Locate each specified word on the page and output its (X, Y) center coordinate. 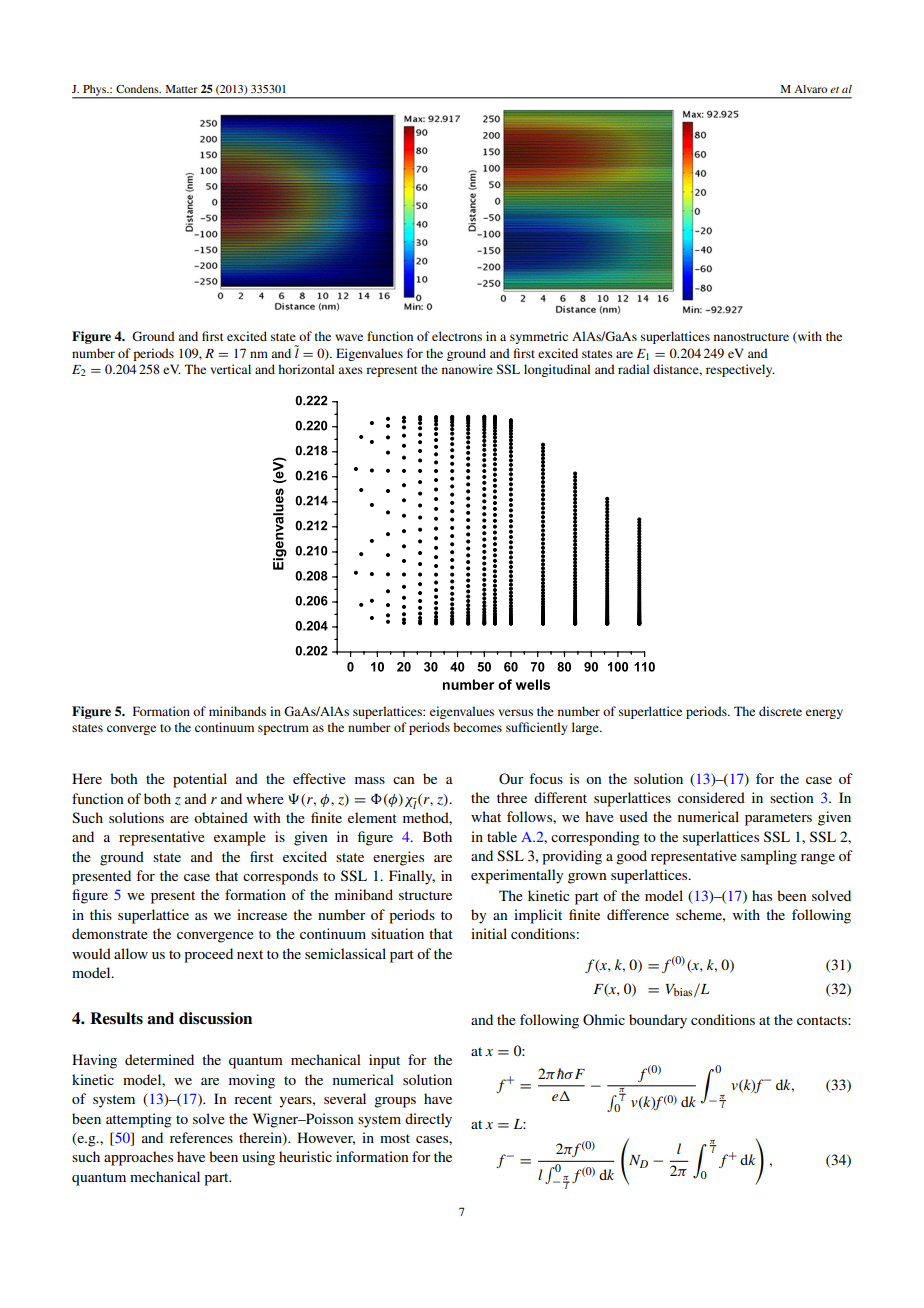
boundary (658, 1021)
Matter (182, 89)
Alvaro (810, 89)
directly (428, 1120)
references (201, 1137)
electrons (457, 336)
